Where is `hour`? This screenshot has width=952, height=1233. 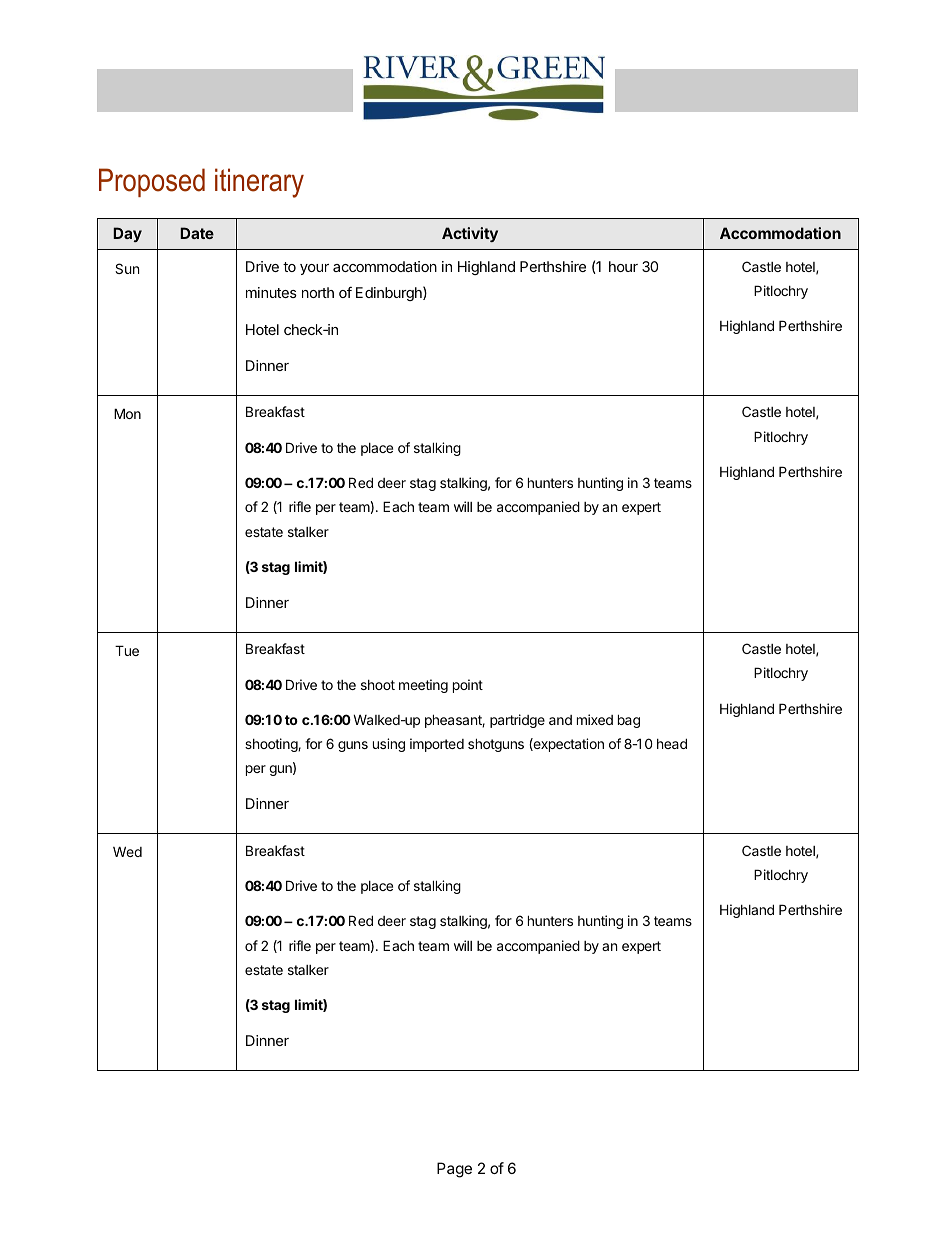 hour is located at coordinates (623, 266).
